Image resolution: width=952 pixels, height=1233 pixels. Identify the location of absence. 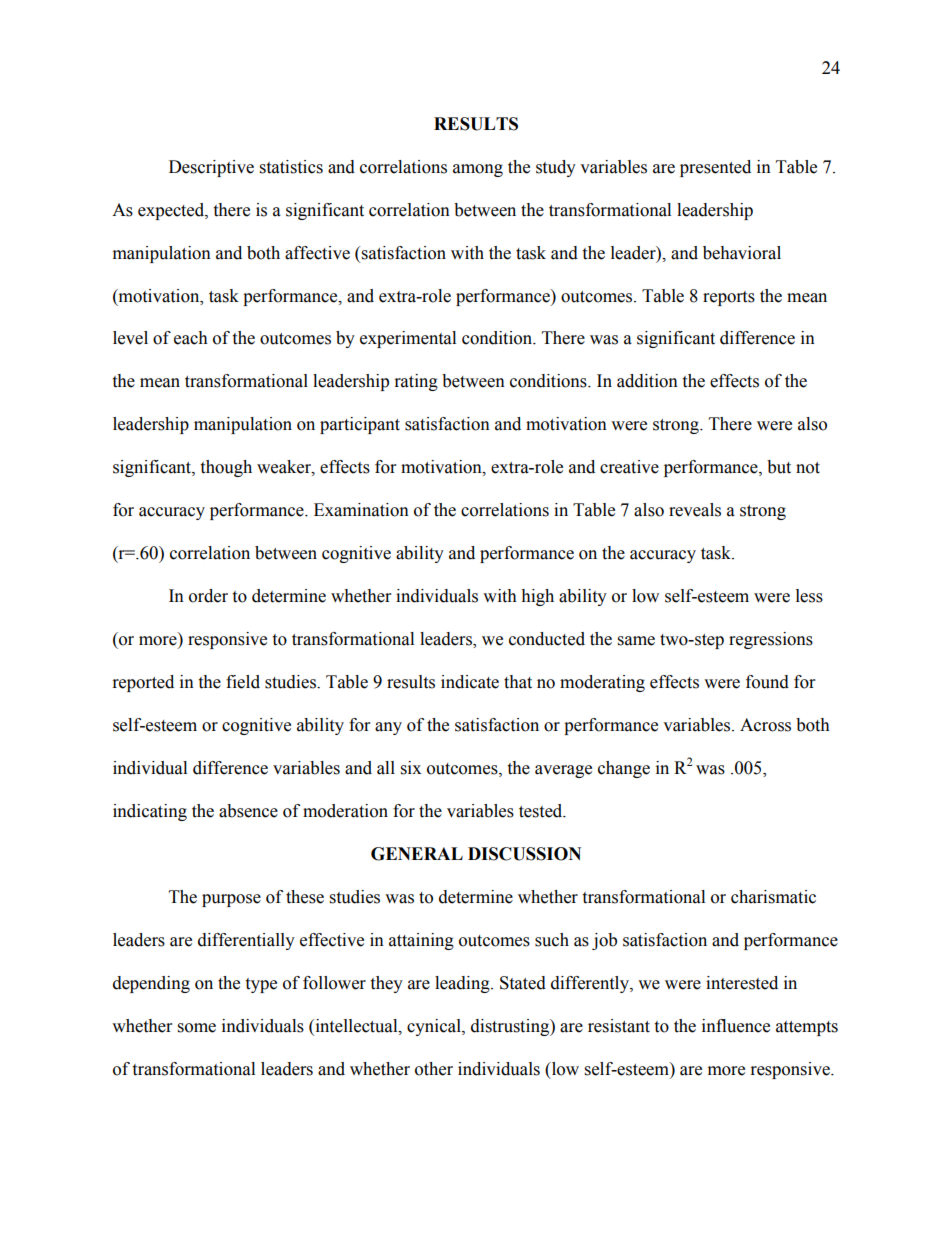
(248, 811).
